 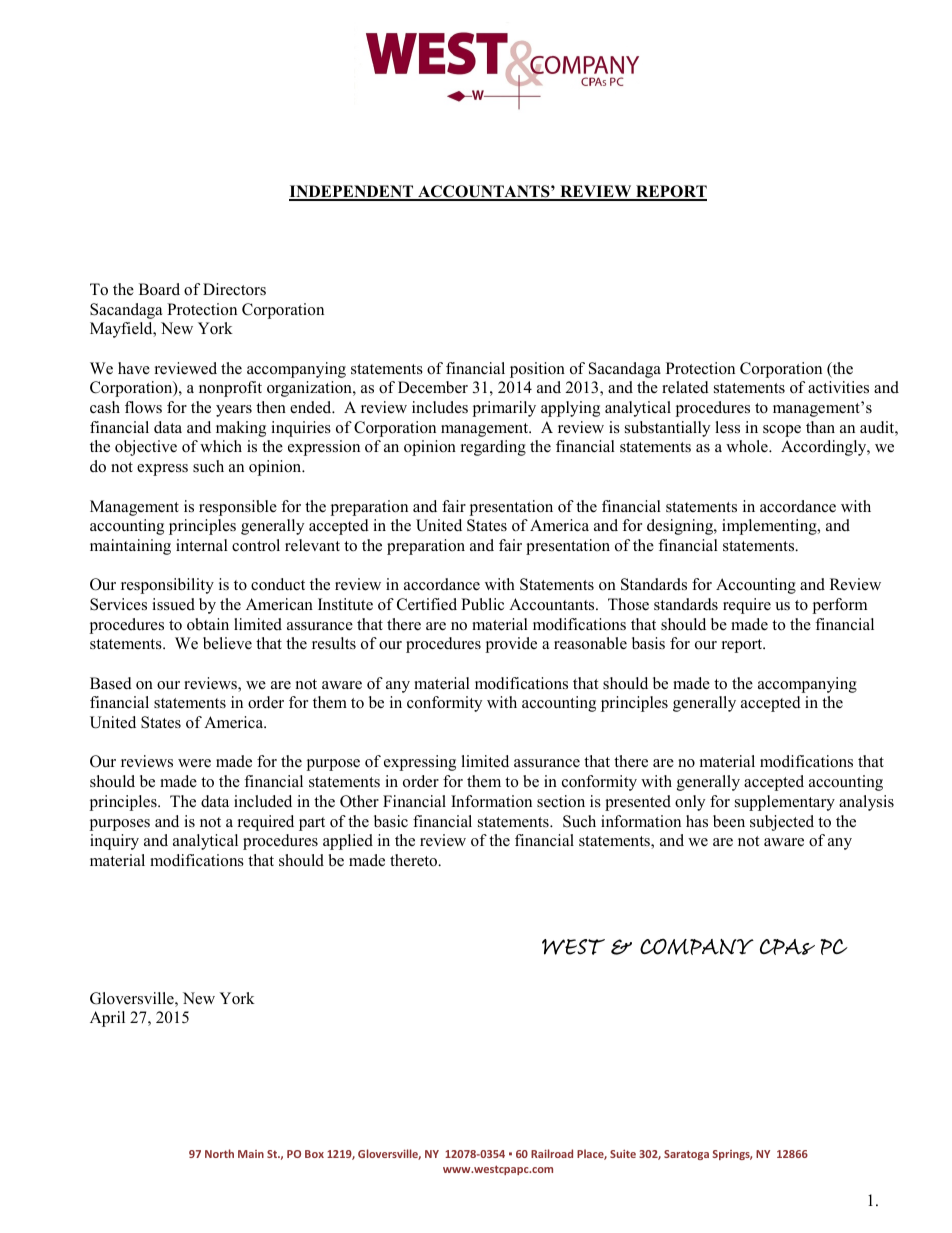 I want to click on North, so click(x=219, y=1153).
